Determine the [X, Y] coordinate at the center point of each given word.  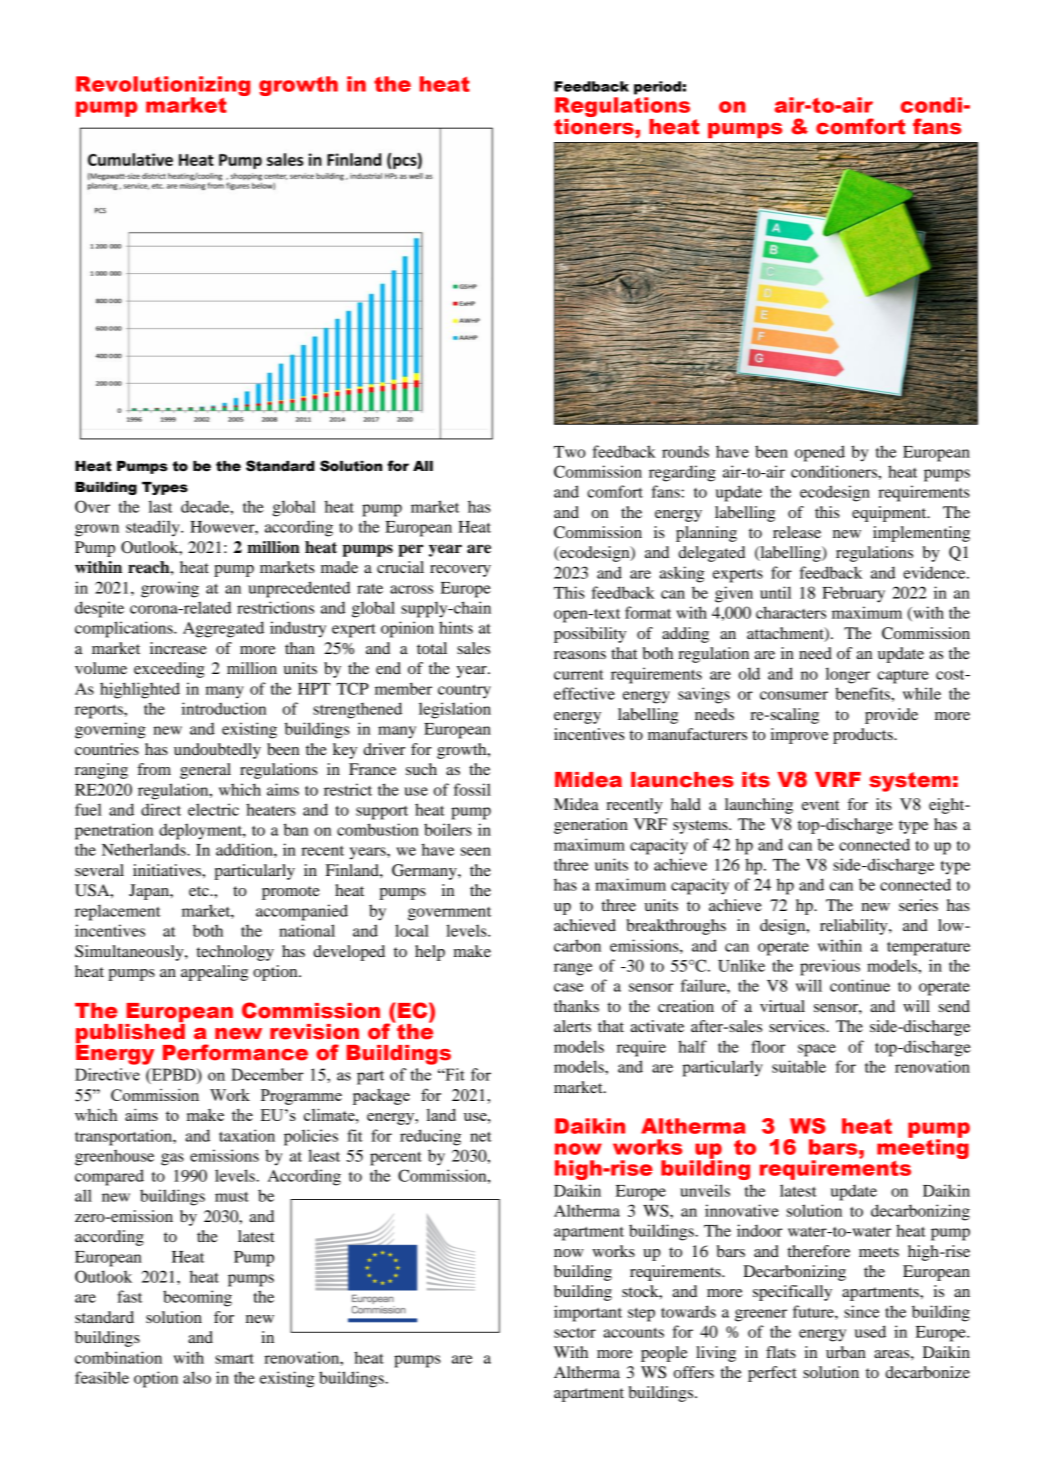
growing [170, 589]
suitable [799, 1066]
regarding [682, 473]
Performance [235, 1052]
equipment [890, 514]
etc [200, 891]
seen [476, 851]
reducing [430, 1137]
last [160, 506]
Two [570, 452]
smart [234, 1358]
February [853, 594]
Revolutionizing [163, 87]
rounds [685, 451]
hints [456, 627]
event [820, 805]
